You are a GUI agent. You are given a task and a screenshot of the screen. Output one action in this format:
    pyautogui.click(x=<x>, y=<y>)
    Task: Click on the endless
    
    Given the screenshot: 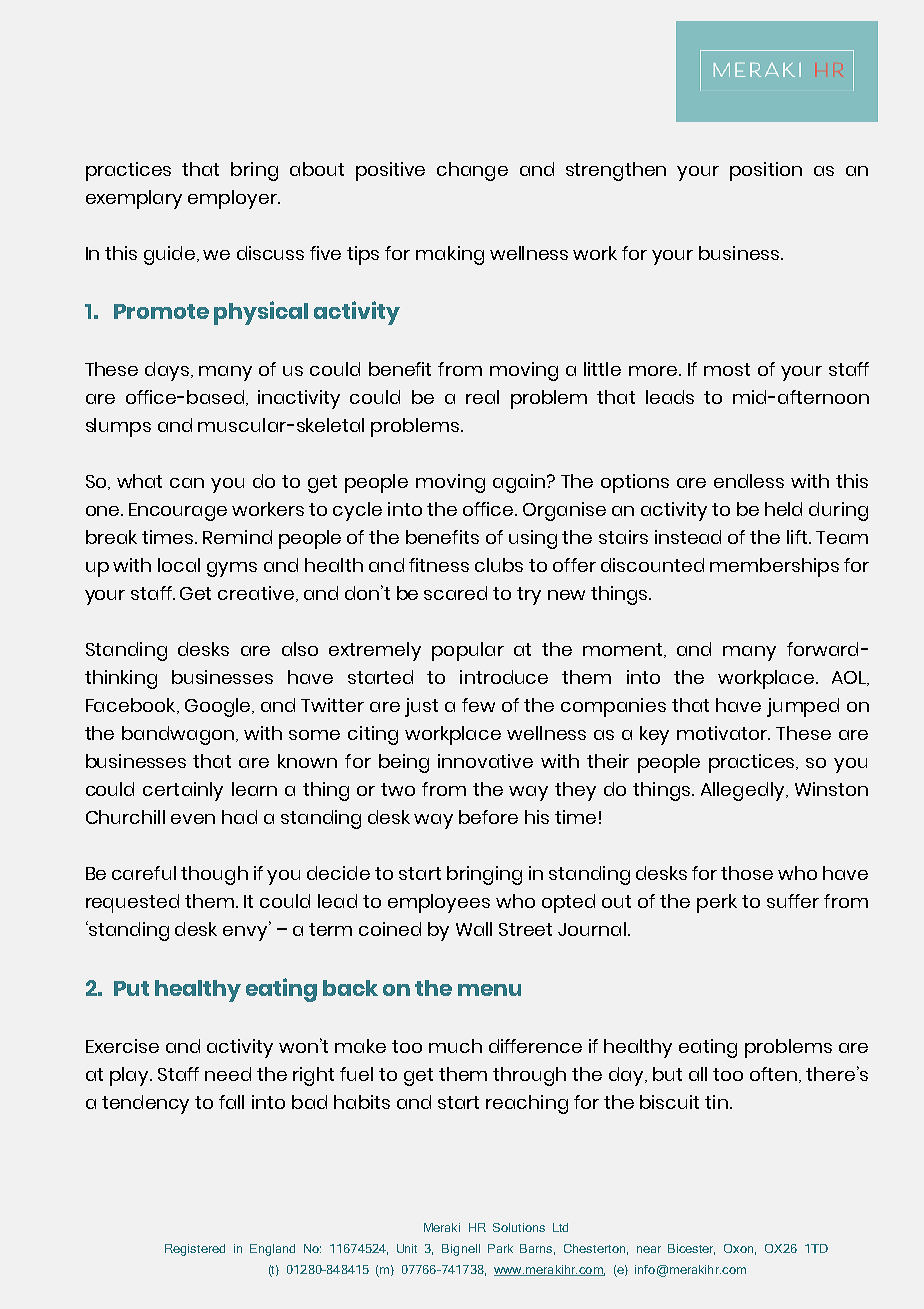 What is the action you would take?
    pyautogui.click(x=749, y=481)
